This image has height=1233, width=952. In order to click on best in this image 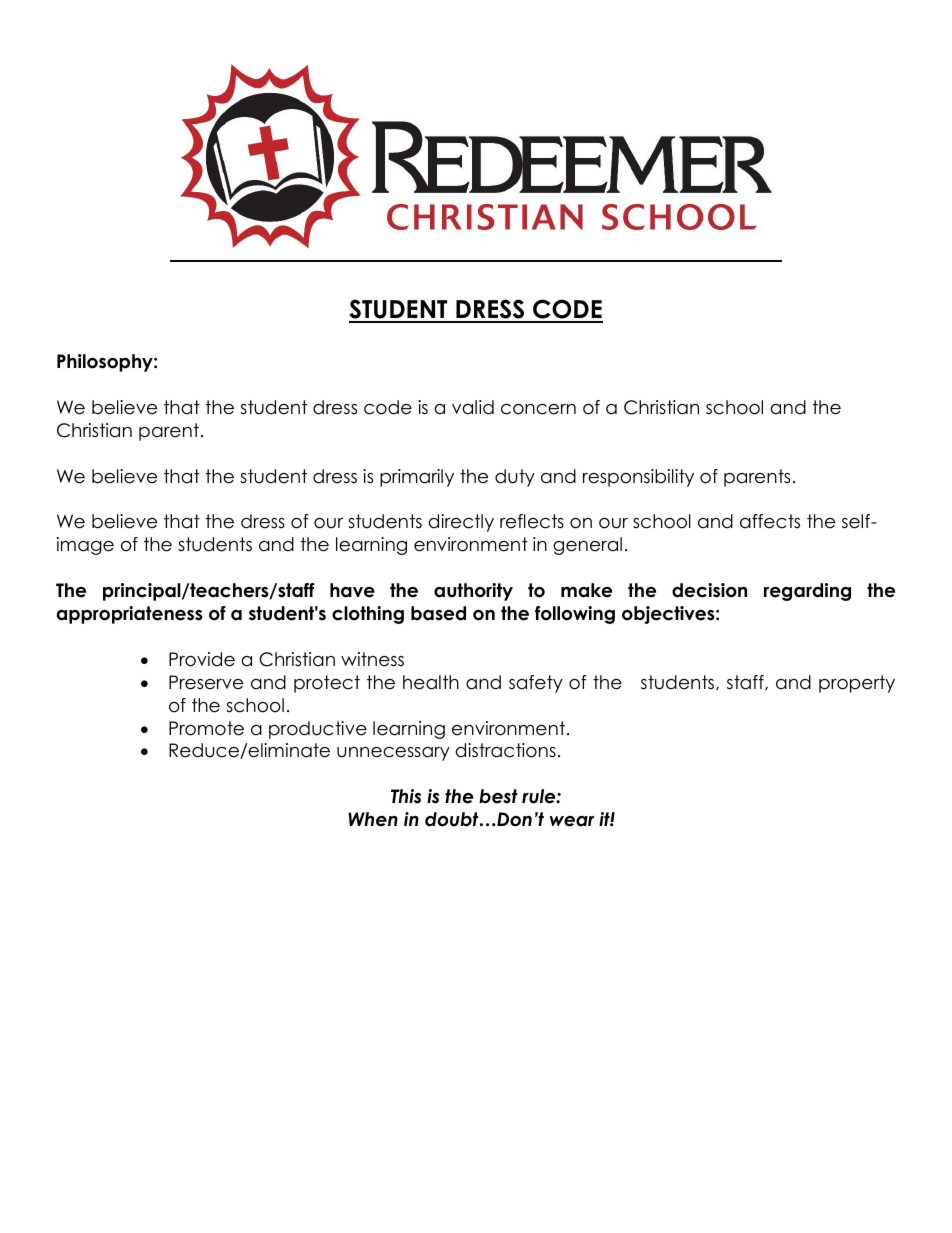, I will do `click(498, 796)`.
